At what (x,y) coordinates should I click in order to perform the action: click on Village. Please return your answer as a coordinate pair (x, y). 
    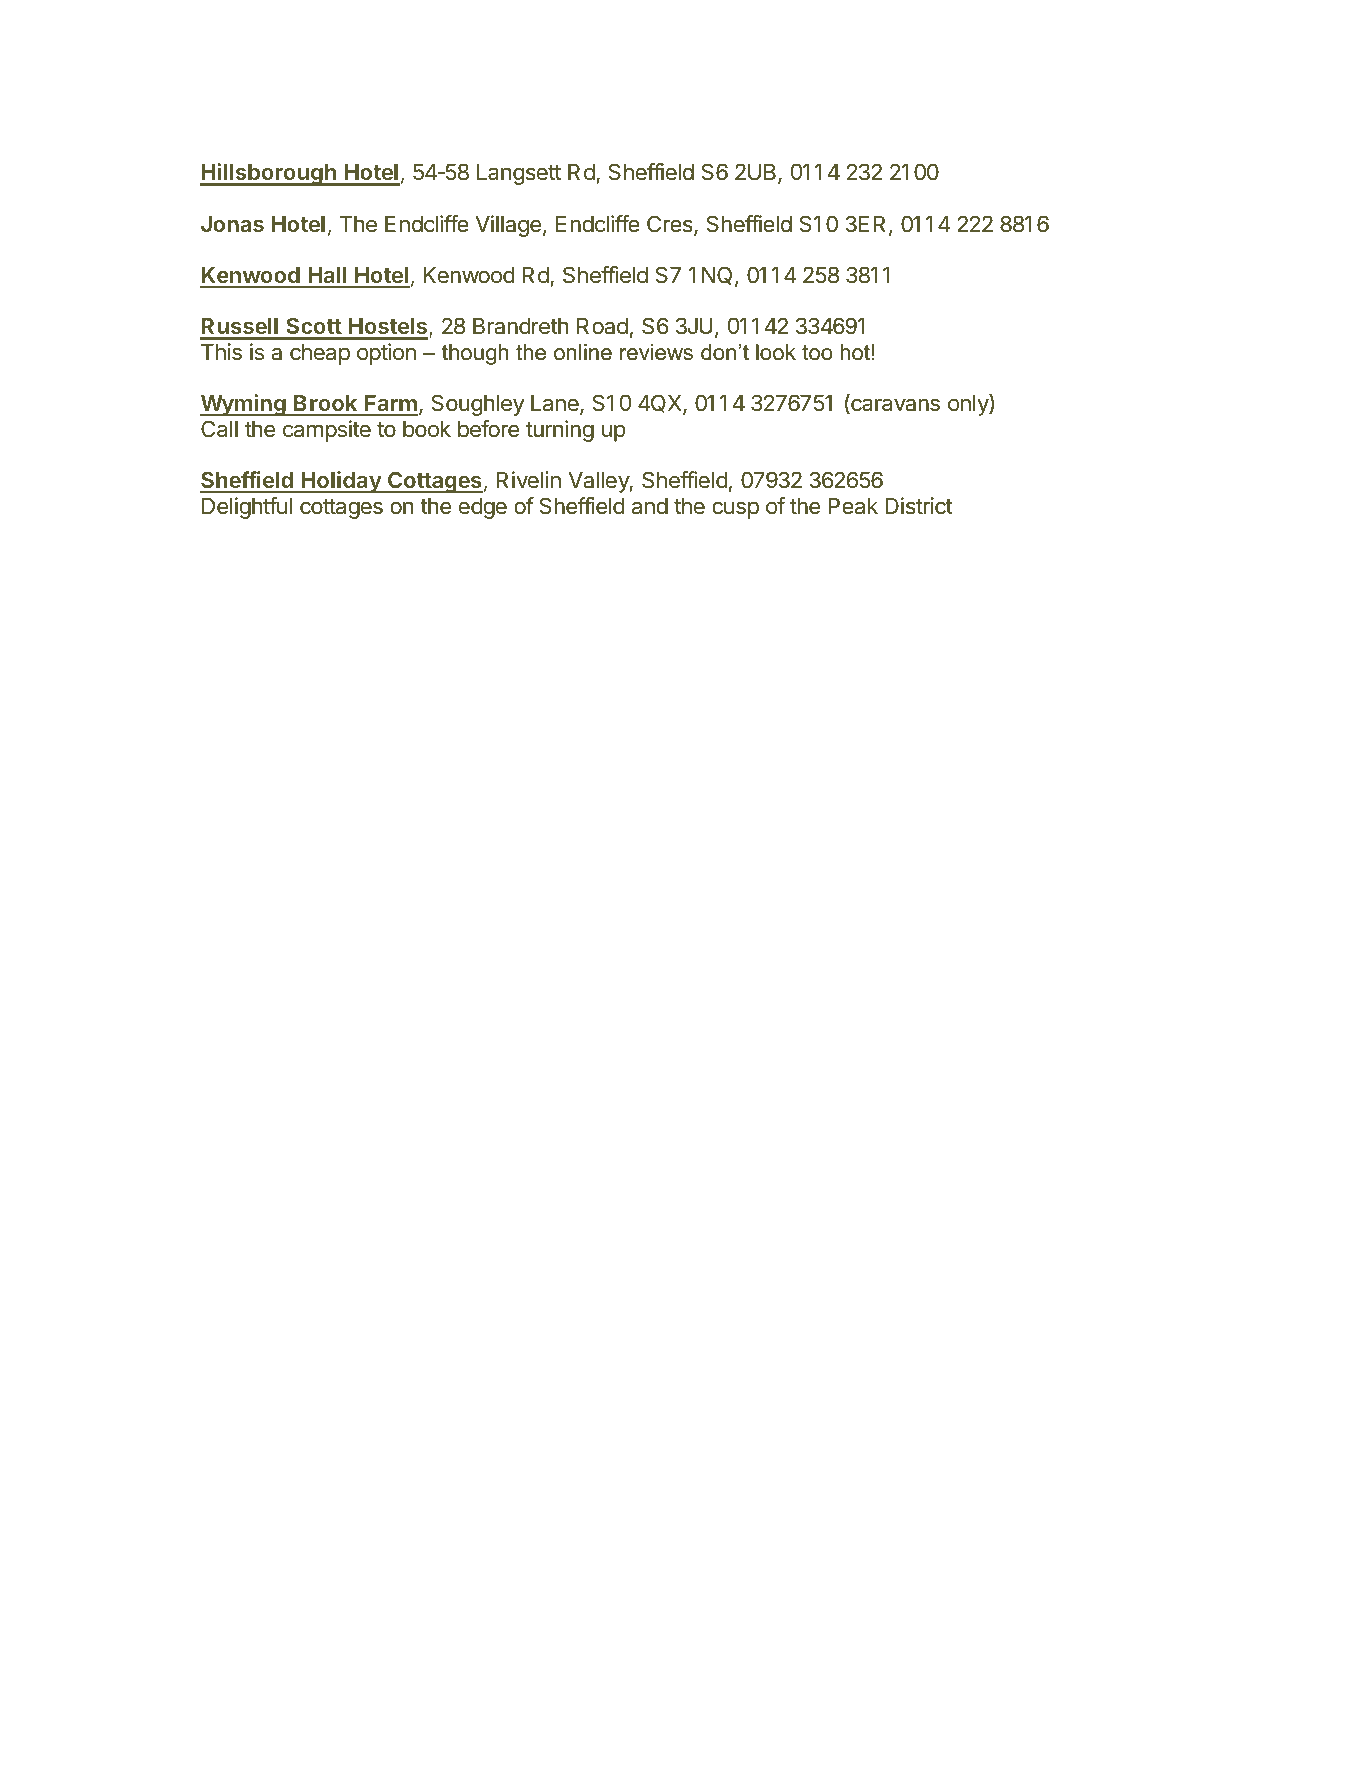
    Looking at the image, I should click on (508, 226).
